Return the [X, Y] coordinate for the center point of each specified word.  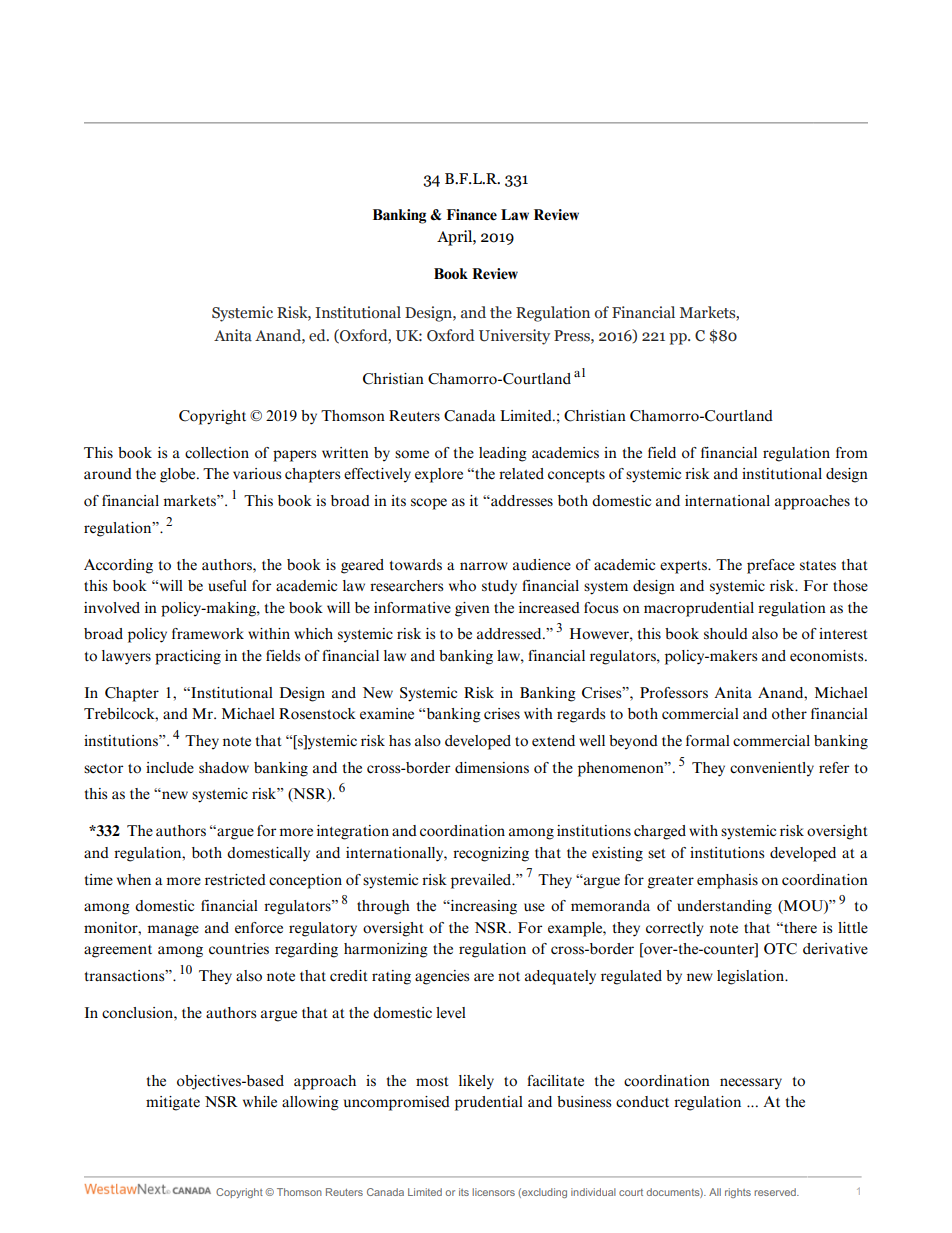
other [789, 714]
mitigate [173, 1103]
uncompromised [397, 1103]
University [514, 337]
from [852, 453]
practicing [188, 657]
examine [387, 713]
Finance [472, 215]
